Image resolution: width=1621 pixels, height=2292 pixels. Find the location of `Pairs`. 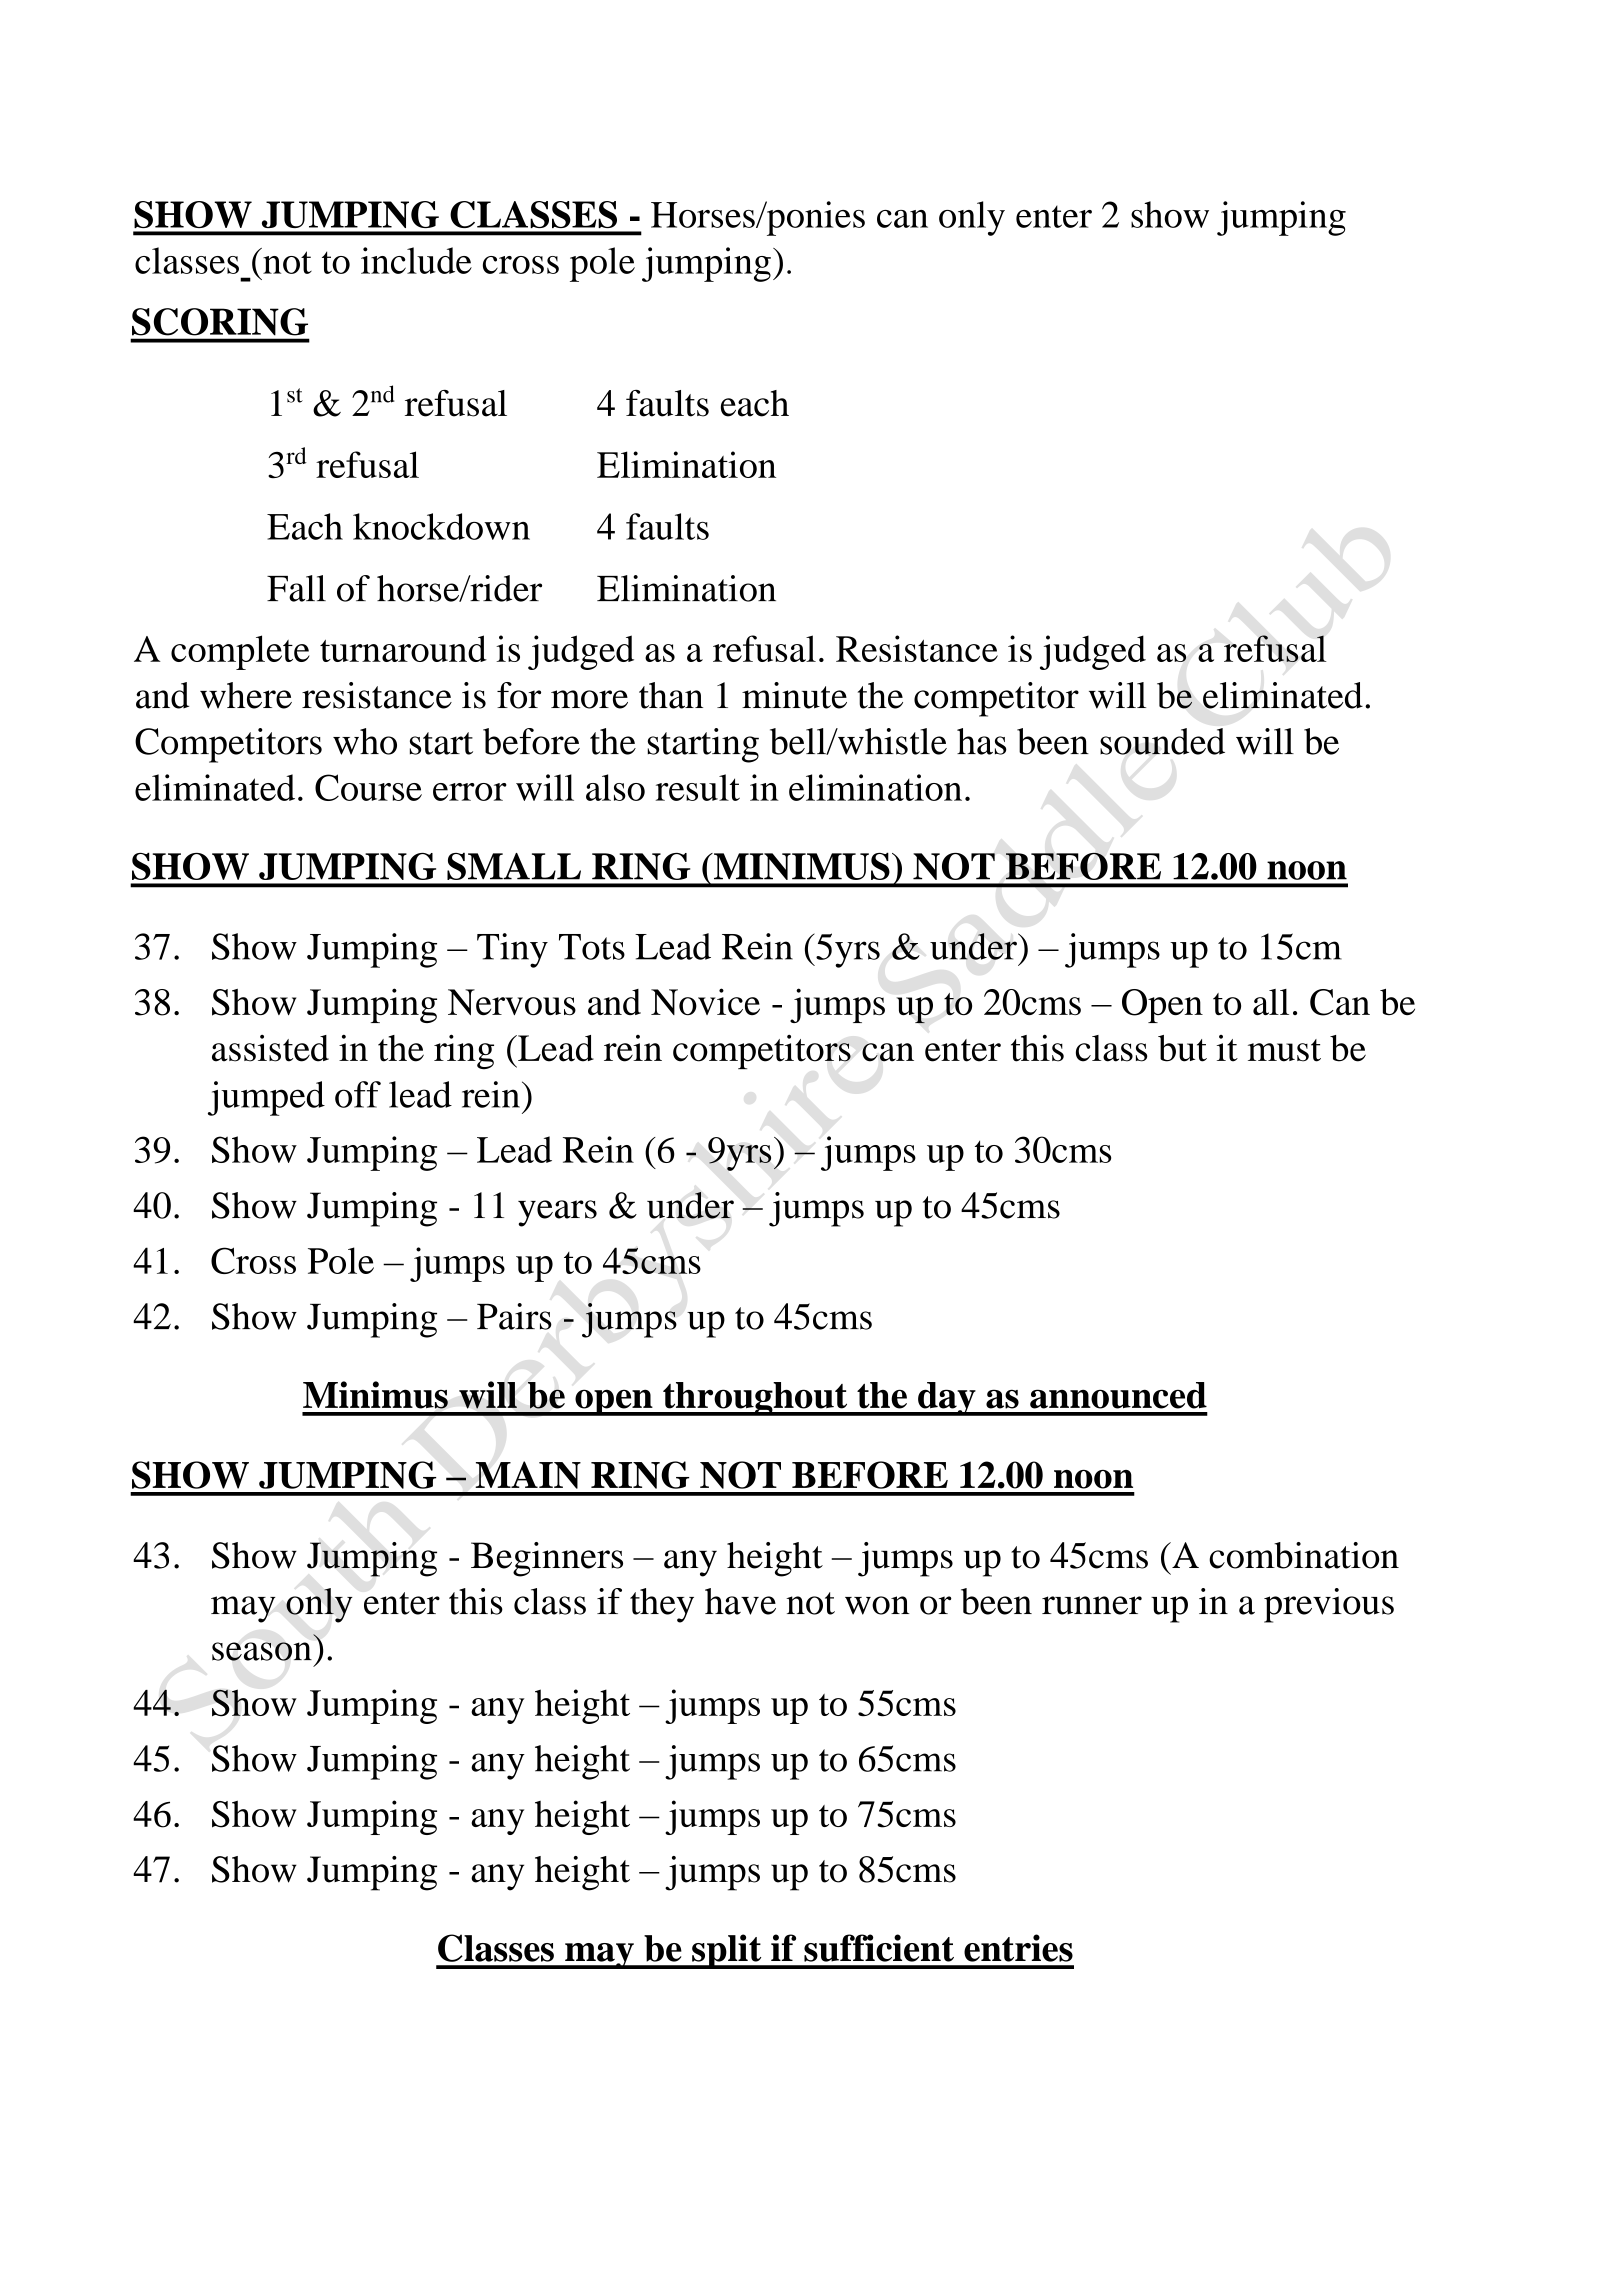

Pairs is located at coordinates (514, 1316).
